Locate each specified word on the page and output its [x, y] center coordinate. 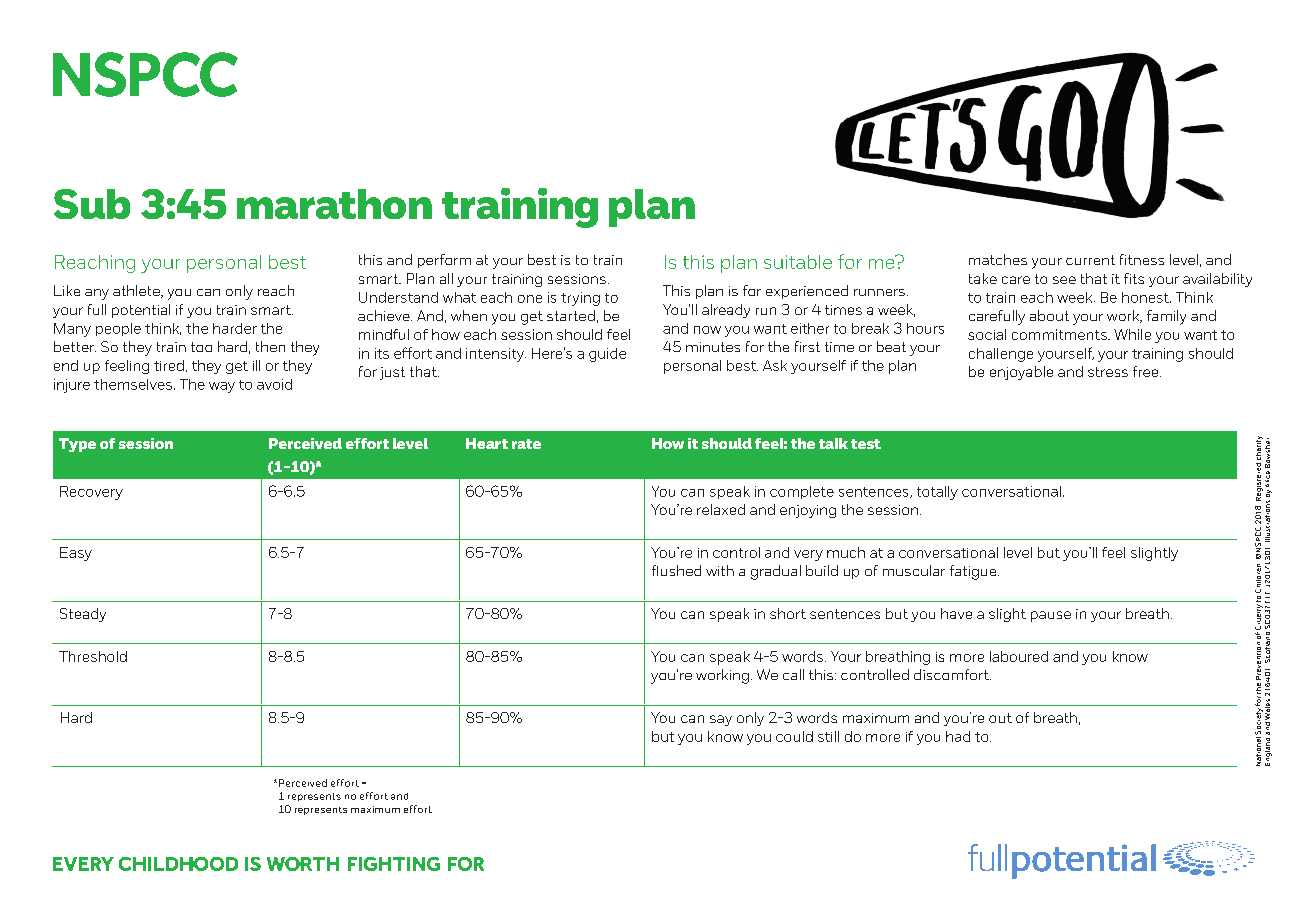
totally [937, 493]
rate [526, 444]
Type [77, 445]
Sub [92, 204]
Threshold [93, 656]
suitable [798, 262]
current [1090, 260]
